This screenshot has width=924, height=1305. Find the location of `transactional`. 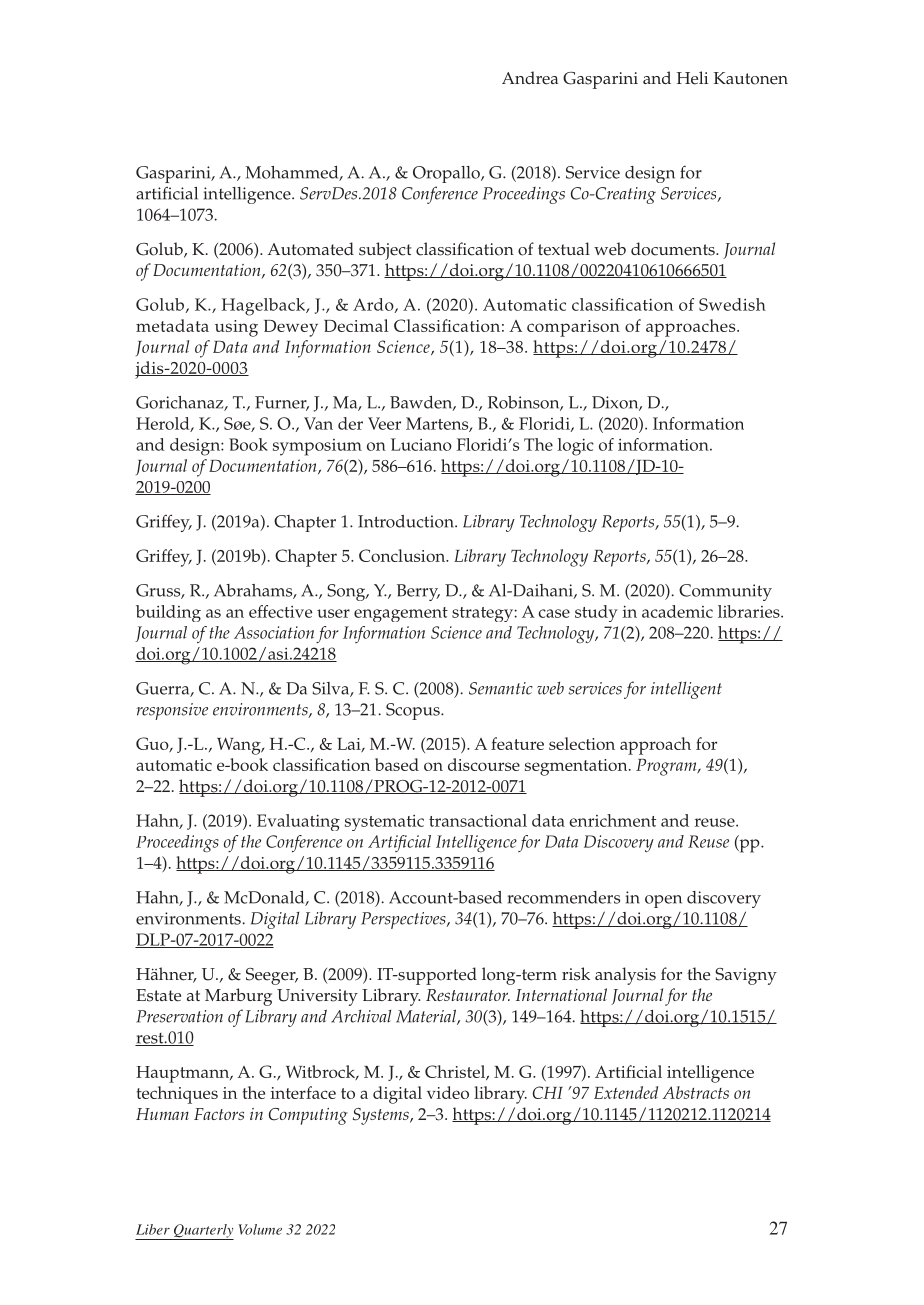

transactional is located at coordinates (478, 820).
